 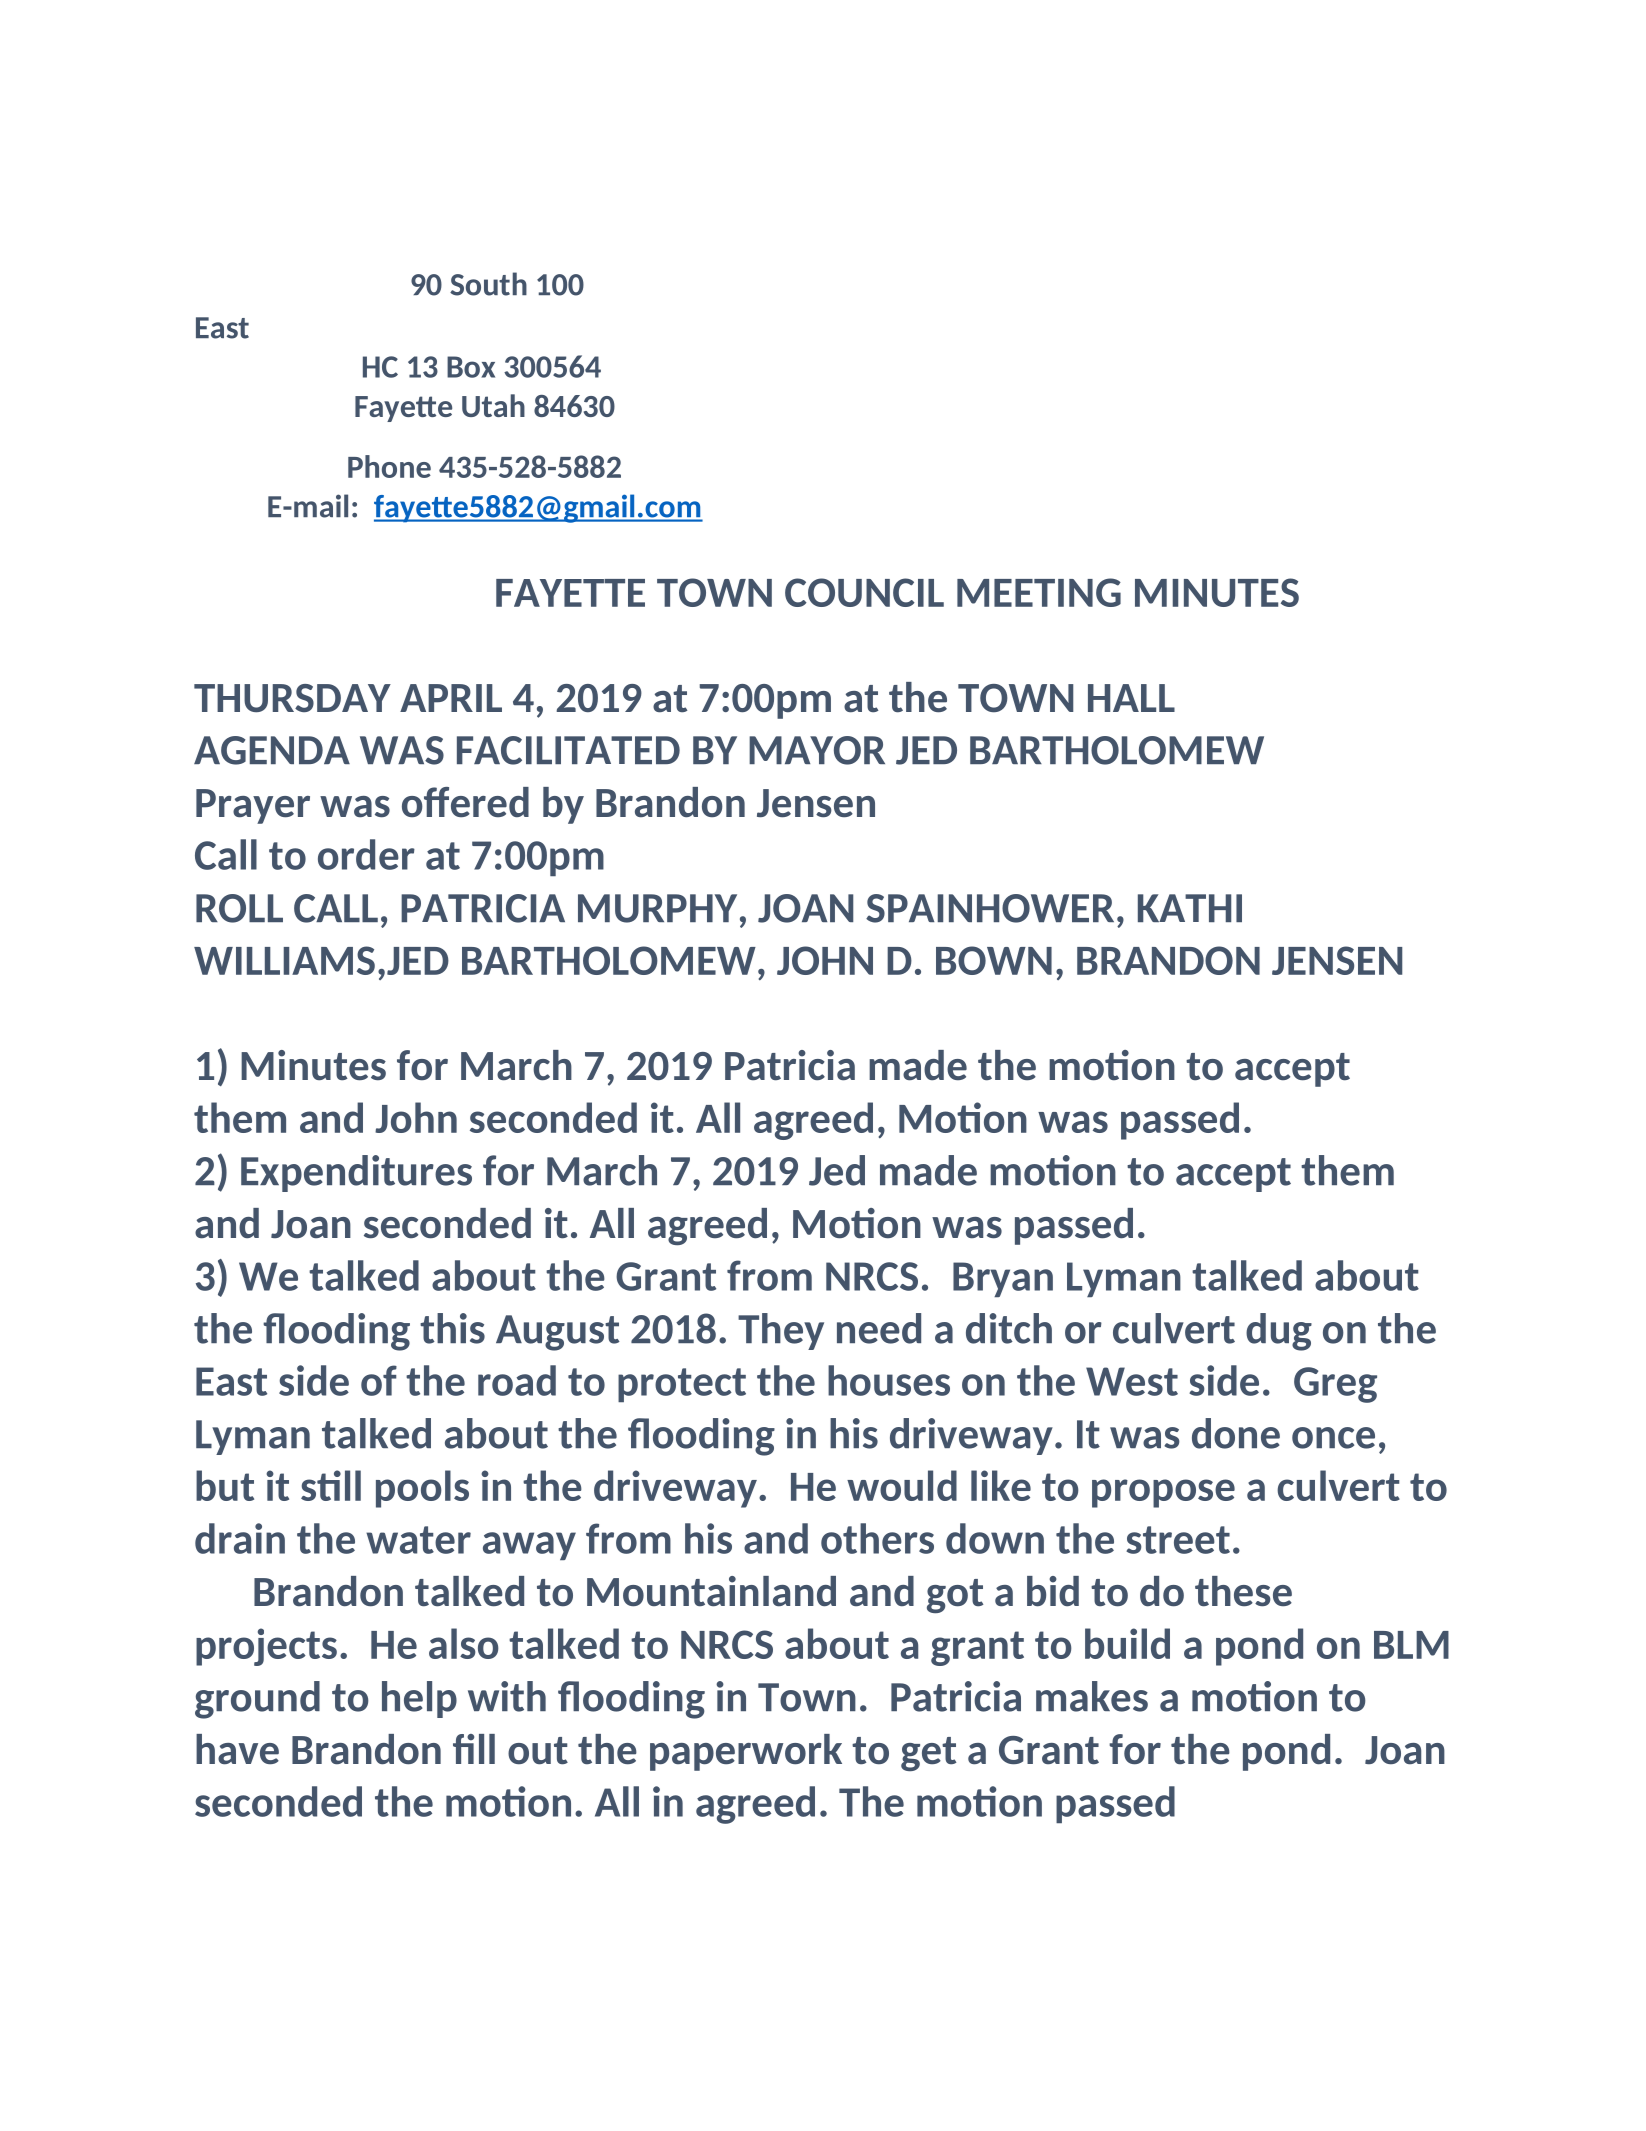 What do you see at coordinates (1411, 1645) in the screenshot?
I see `BLM` at bounding box center [1411, 1645].
